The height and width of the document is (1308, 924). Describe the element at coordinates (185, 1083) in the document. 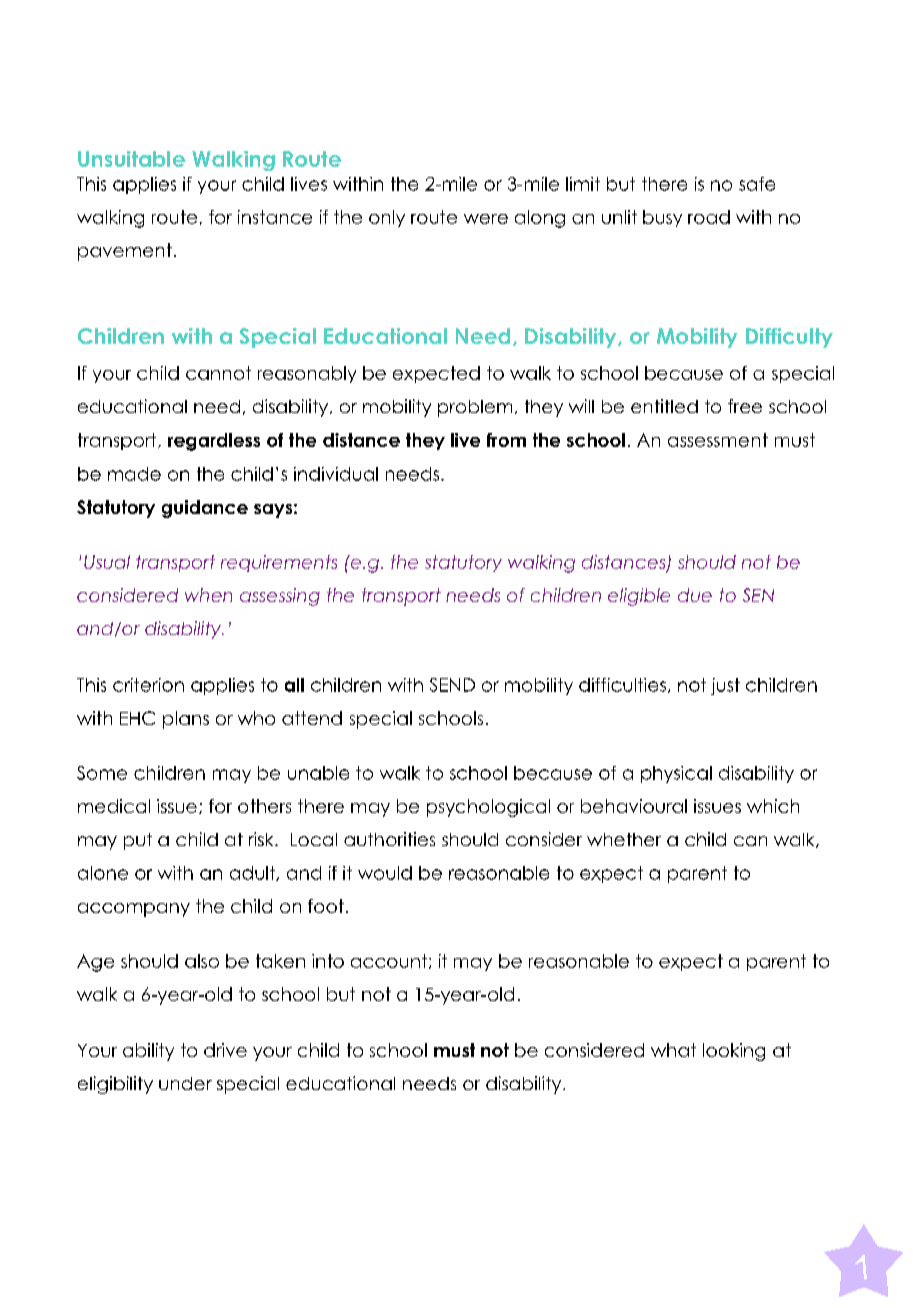

I see `under` at that location.
